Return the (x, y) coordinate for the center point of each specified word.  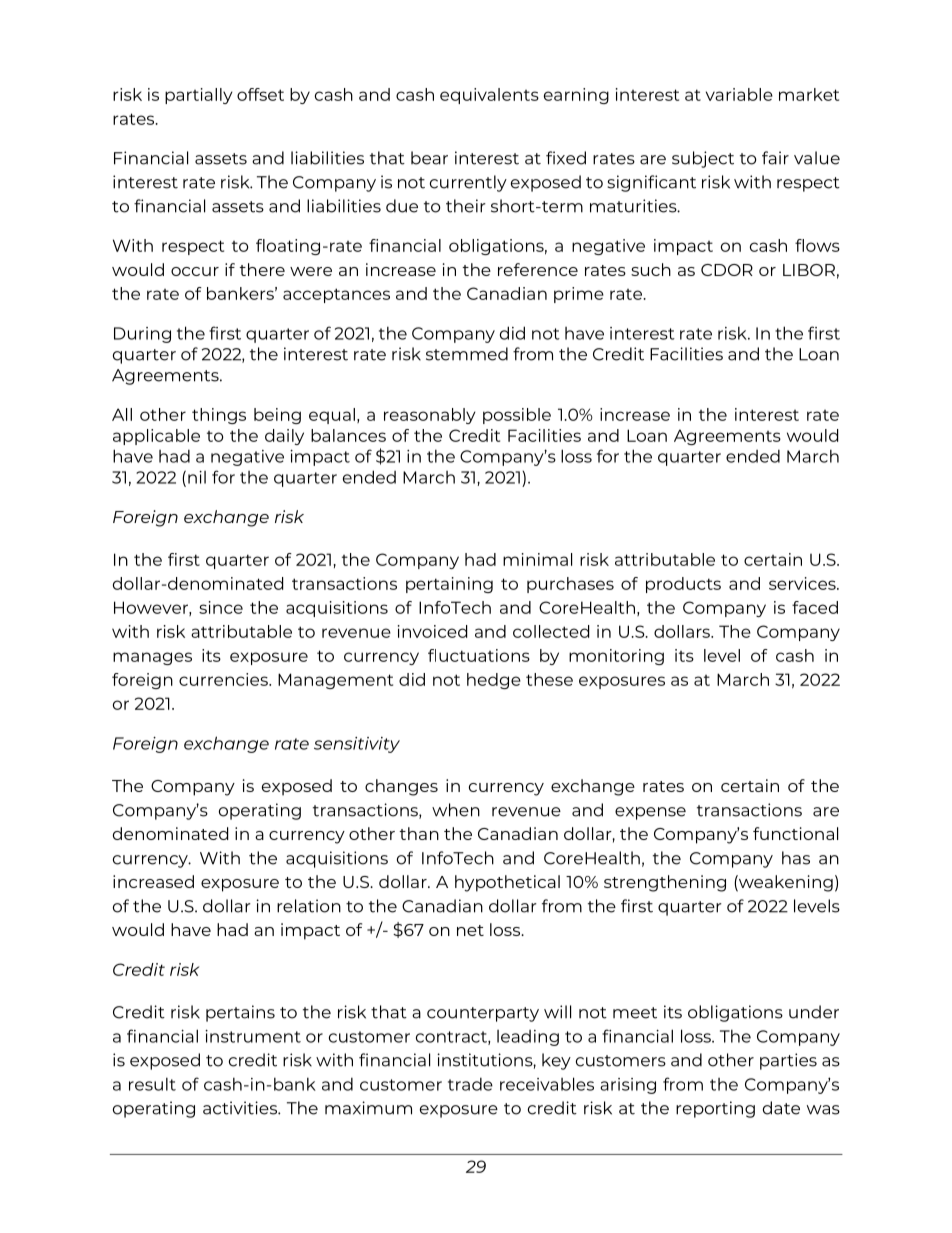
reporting (715, 1109)
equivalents (489, 96)
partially (199, 96)
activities (241, 1108)
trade (470, 1084)
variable (739, 94)
